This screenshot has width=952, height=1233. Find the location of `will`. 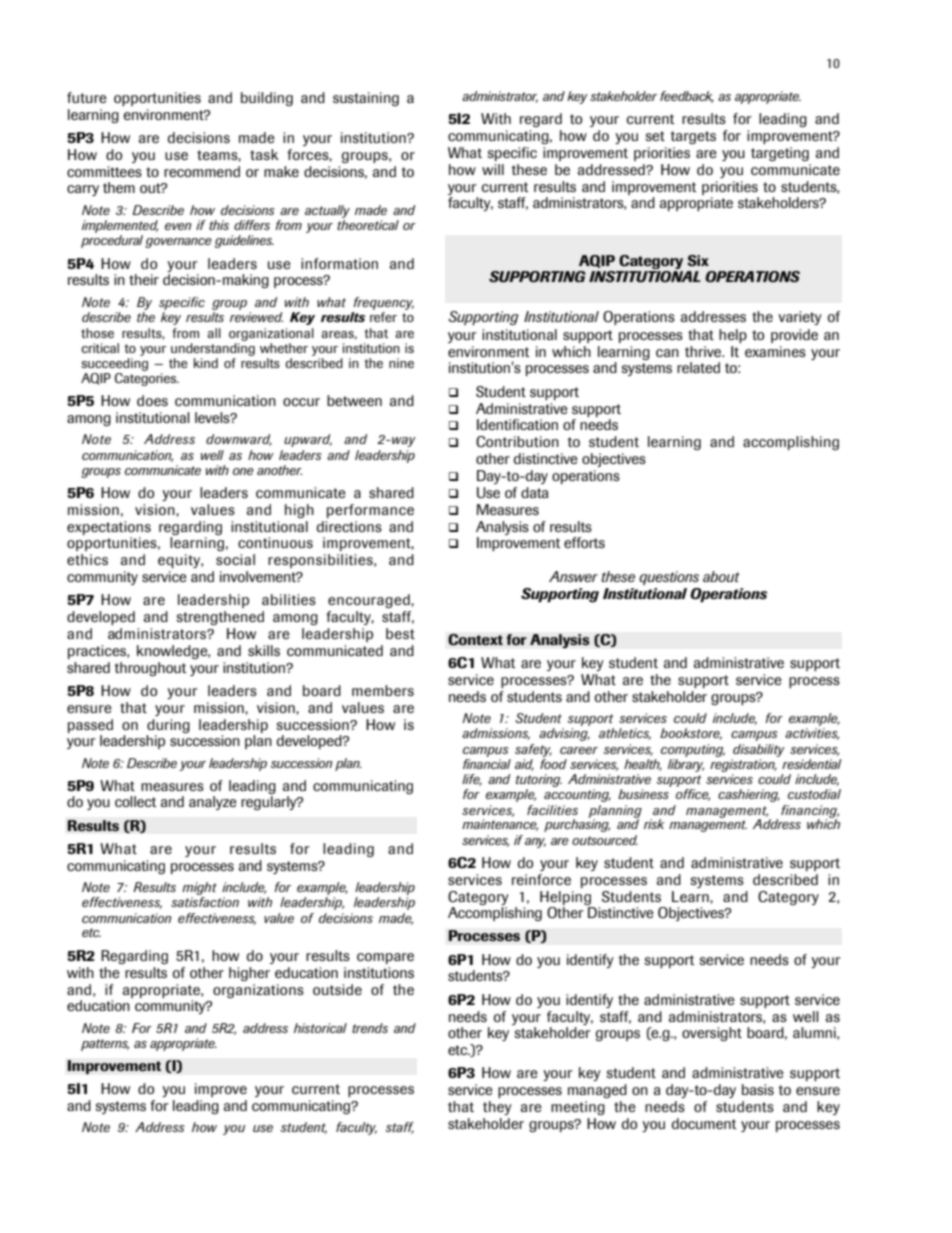

will is located at coordinates (493, 169).
